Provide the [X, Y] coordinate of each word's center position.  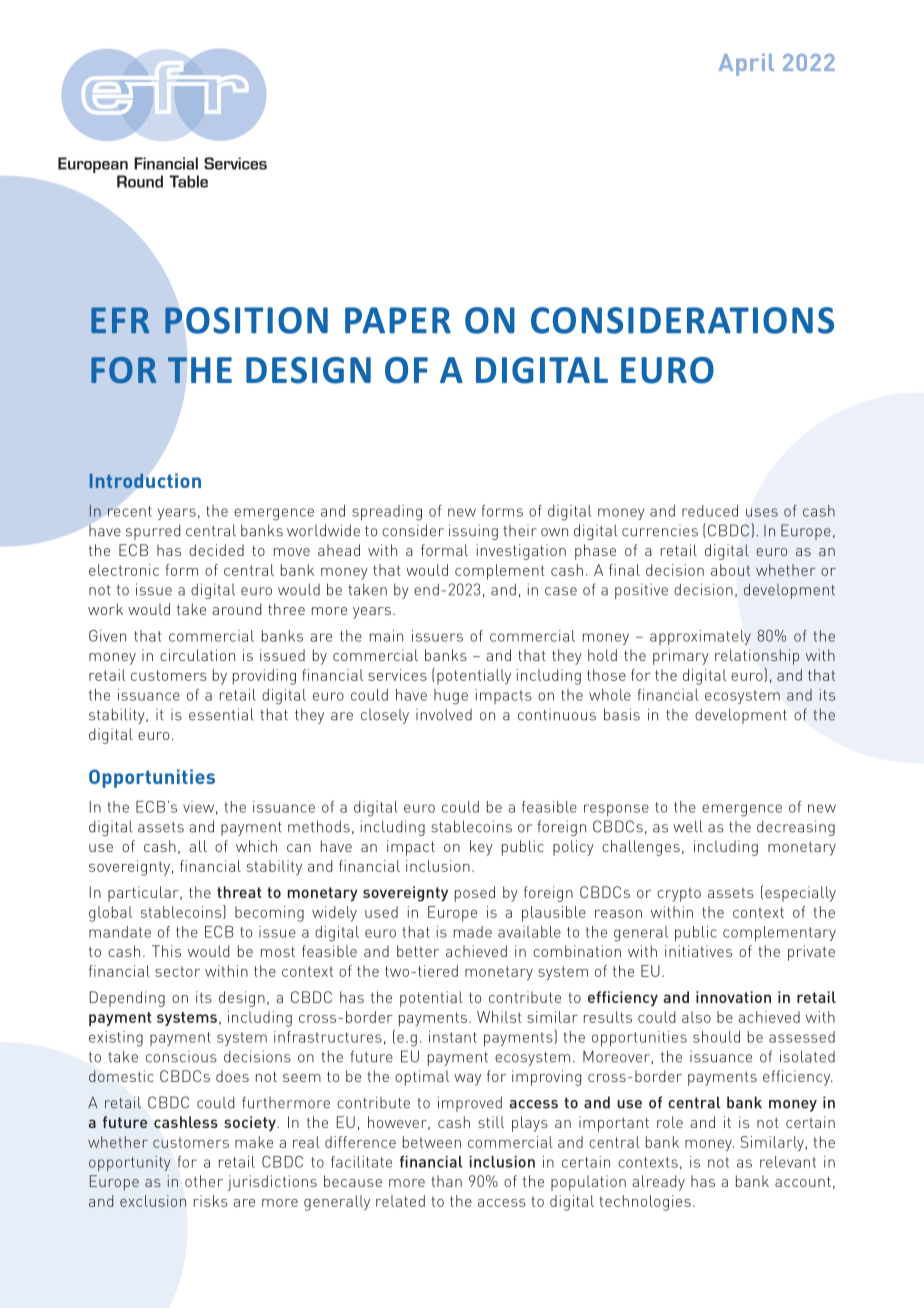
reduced [710, 511]
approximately [700, 637]
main [386, 636]
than [446, 1181]
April [746, 65]
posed [475, 894]
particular [144, 894]
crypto [679, 895]
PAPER [398, 320]
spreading [387, 513]
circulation [197, 655]
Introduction [145, 480]
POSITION [246, 320]
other [204, 1181]
